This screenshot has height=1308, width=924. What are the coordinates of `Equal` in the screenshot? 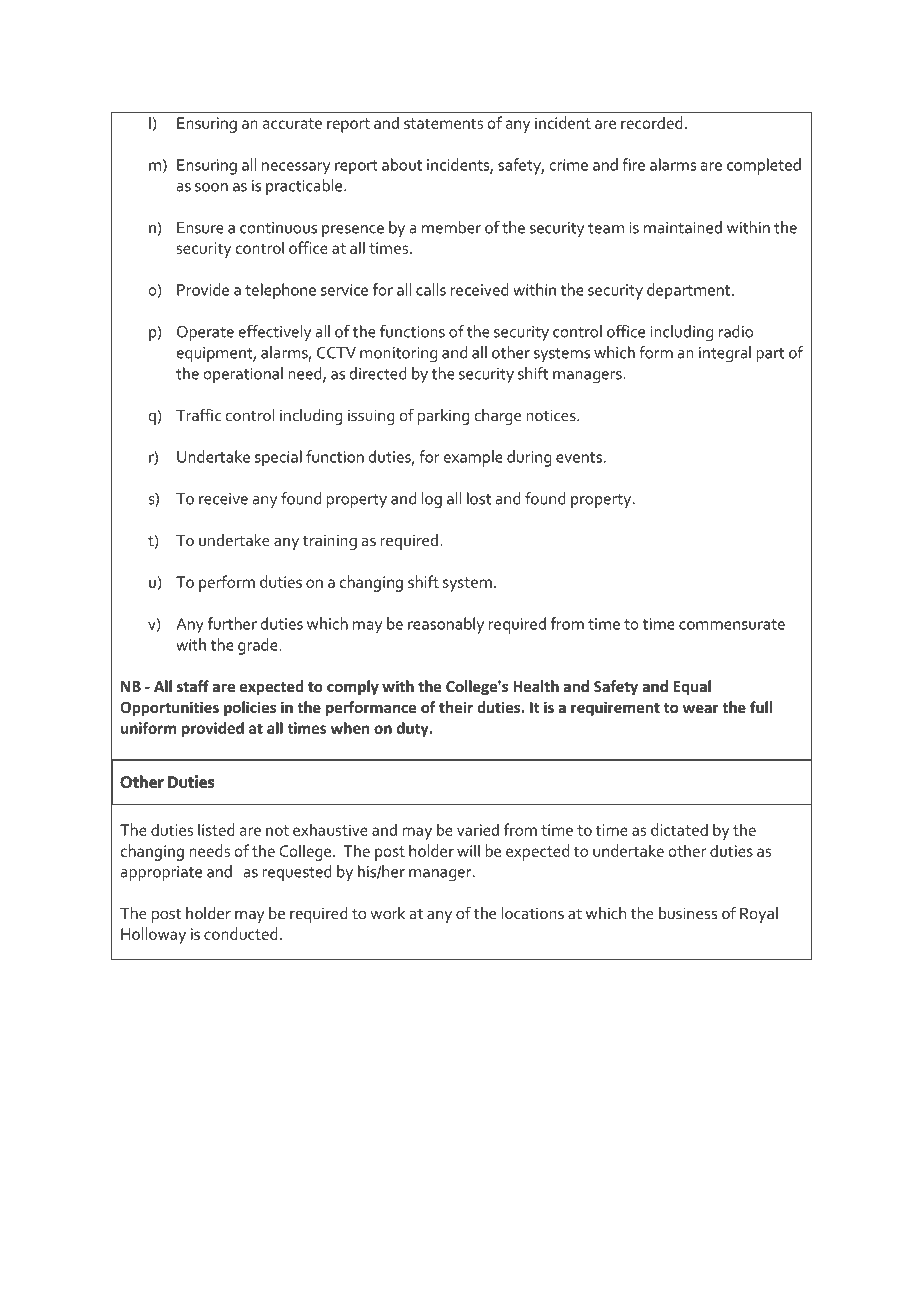 It's located at (692, 687).
